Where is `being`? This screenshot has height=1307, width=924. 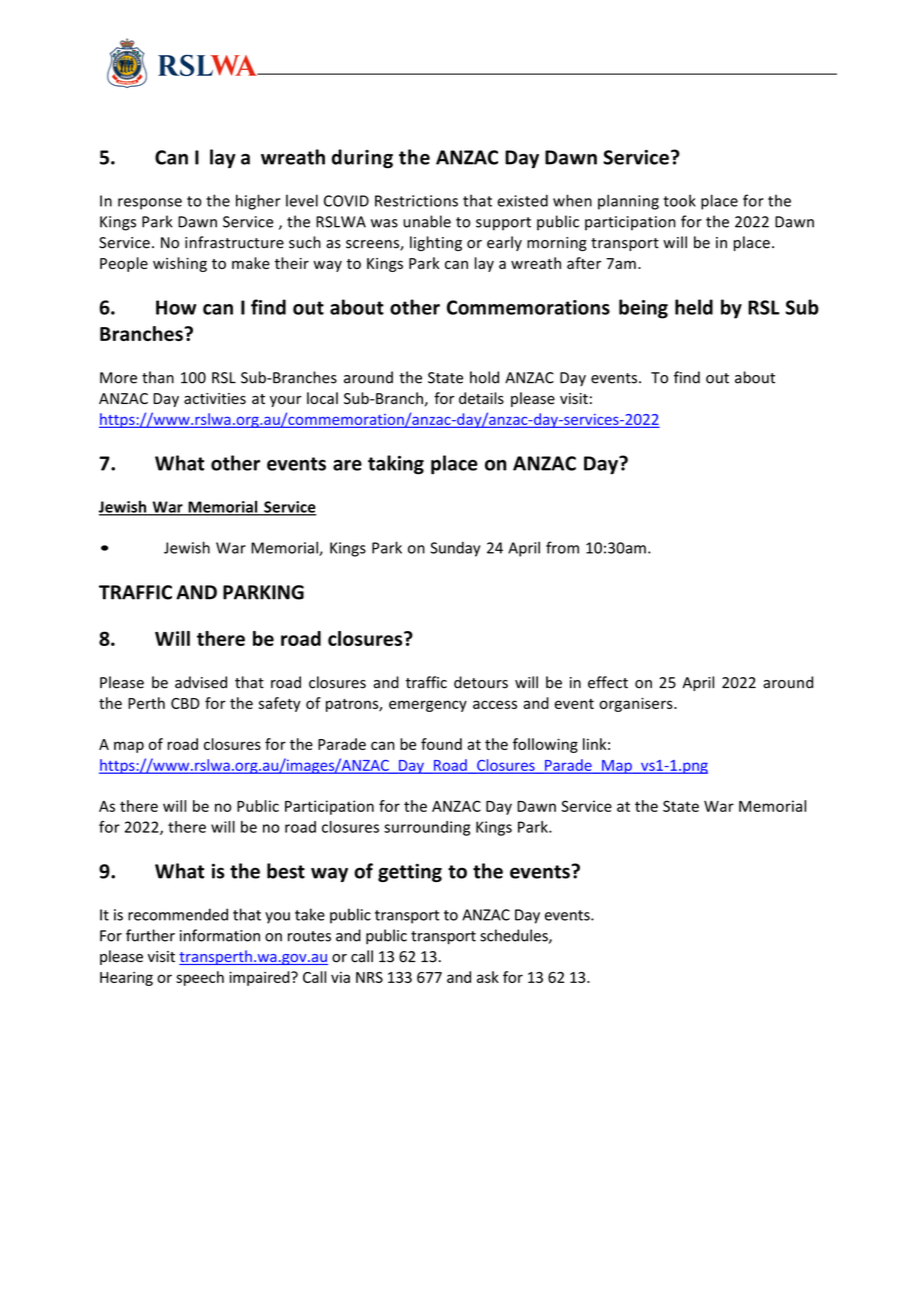
being is located at coordinates (643, 309).
